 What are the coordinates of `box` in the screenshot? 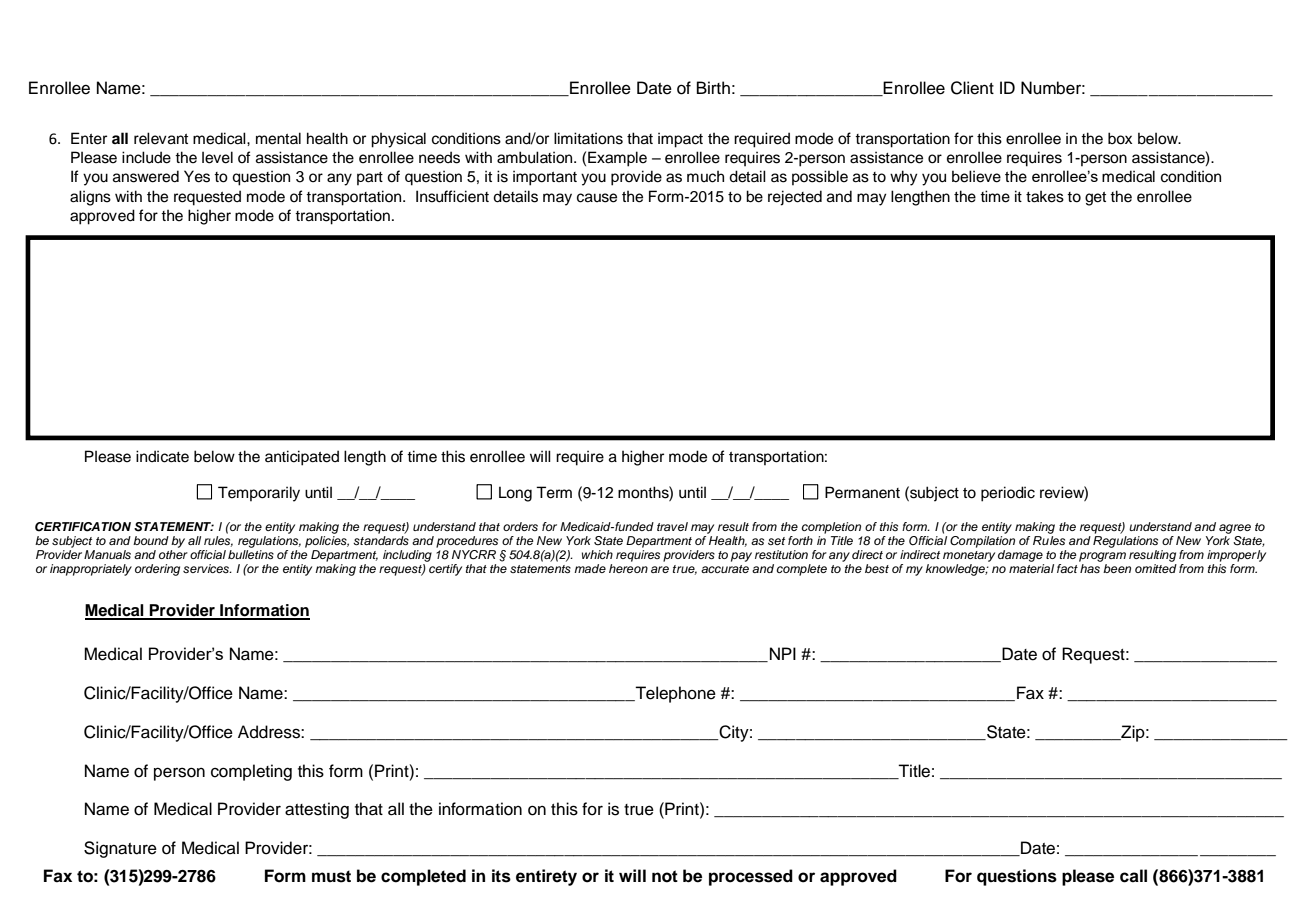 It's located at (1120, 138).
